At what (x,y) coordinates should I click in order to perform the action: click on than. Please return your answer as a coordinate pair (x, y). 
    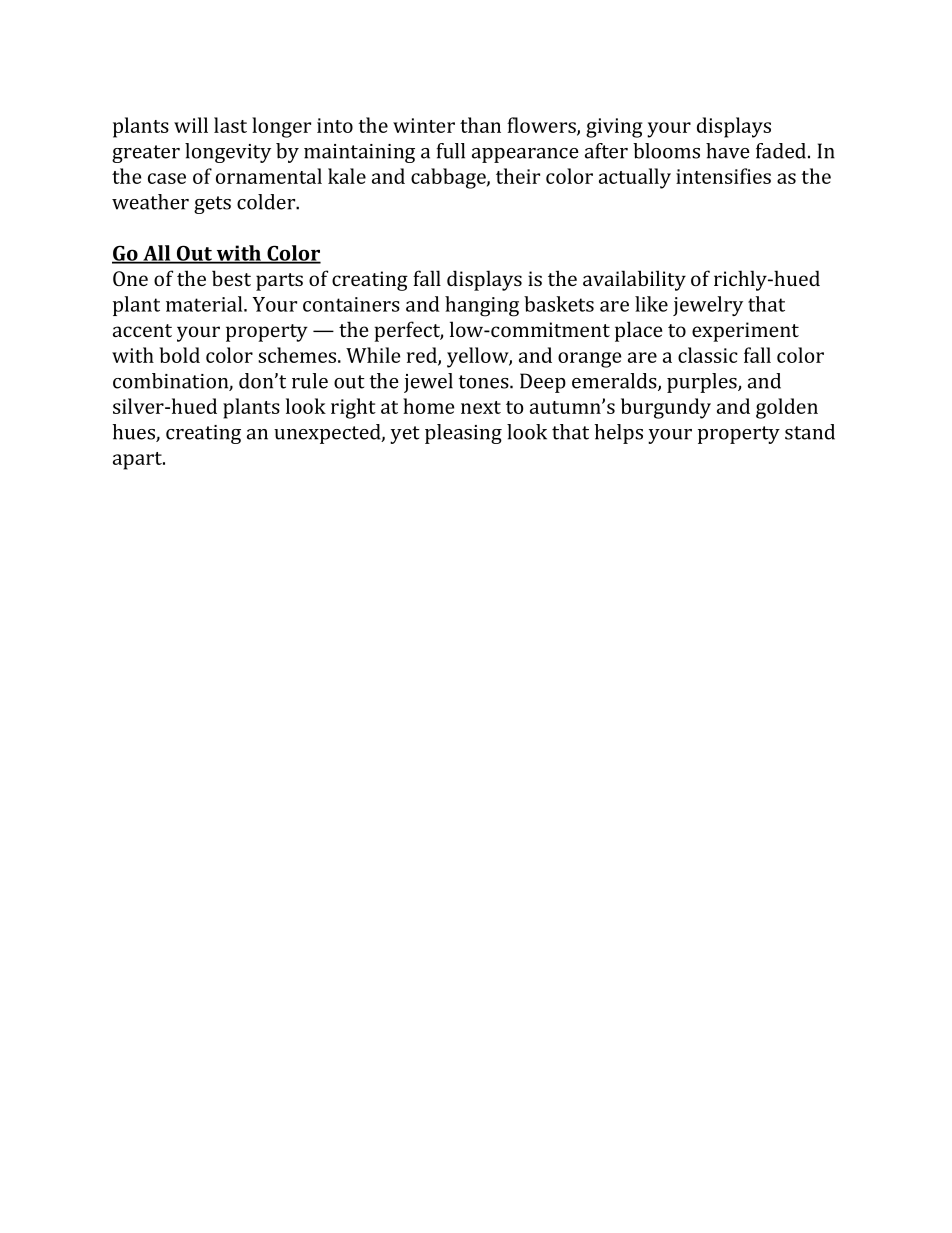
    Looking at the image, I should click on (480, 125).
